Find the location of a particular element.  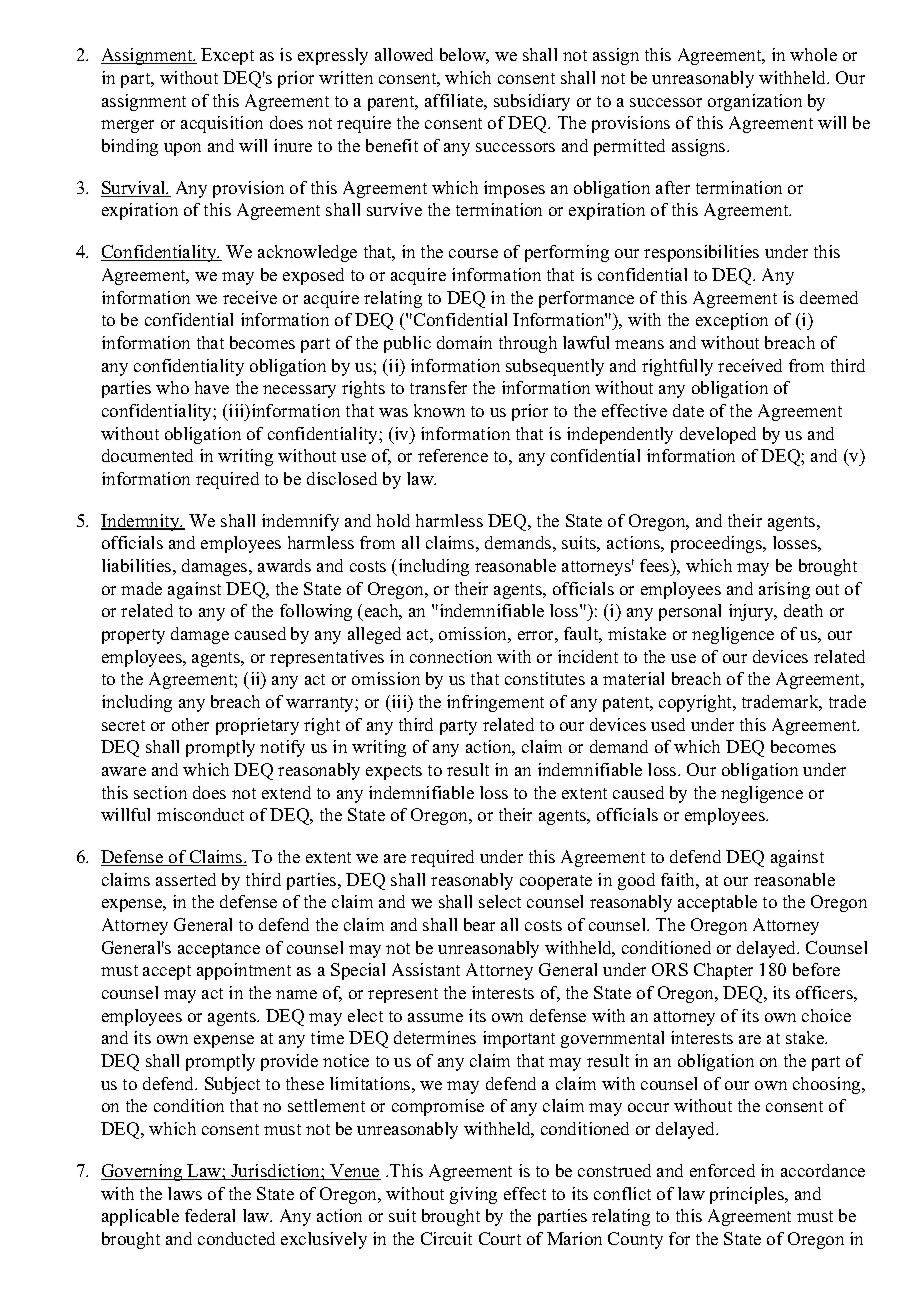

federal is located at coordinates (210, 1215).
